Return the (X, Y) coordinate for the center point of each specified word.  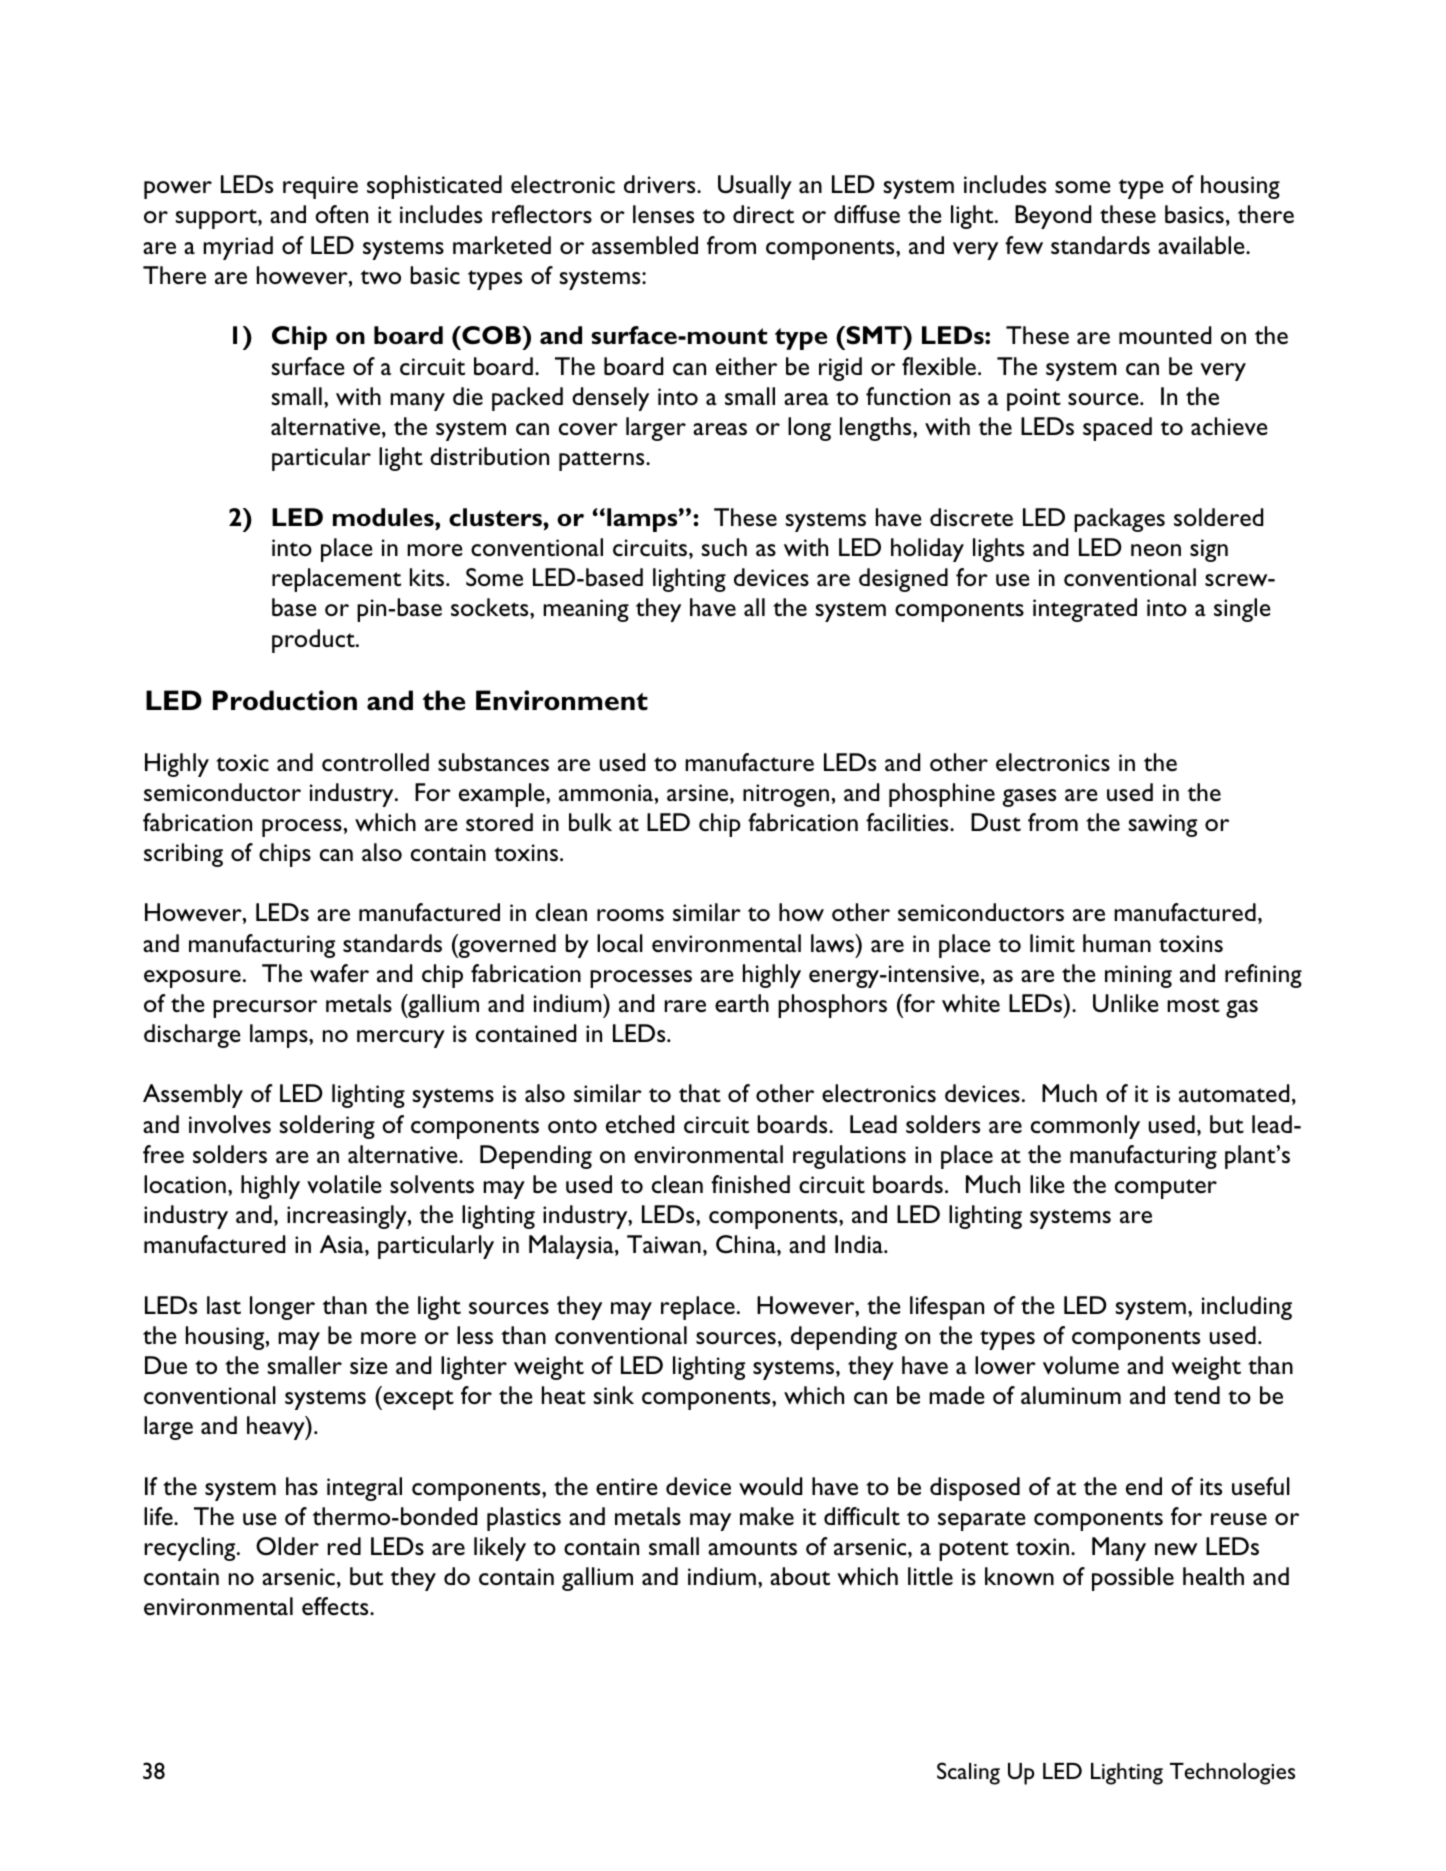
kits (428, 577)
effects (336, 1606)
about (800, 1576)
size (368, 1366)
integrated (1085, 610)
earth (742, 1003)
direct (763, 214)
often (341, 214)
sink (614, 1395)
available (1202, 245)
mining (1138, 976)
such (724, 547)
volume (1081, 1365)
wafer (339, 973)
